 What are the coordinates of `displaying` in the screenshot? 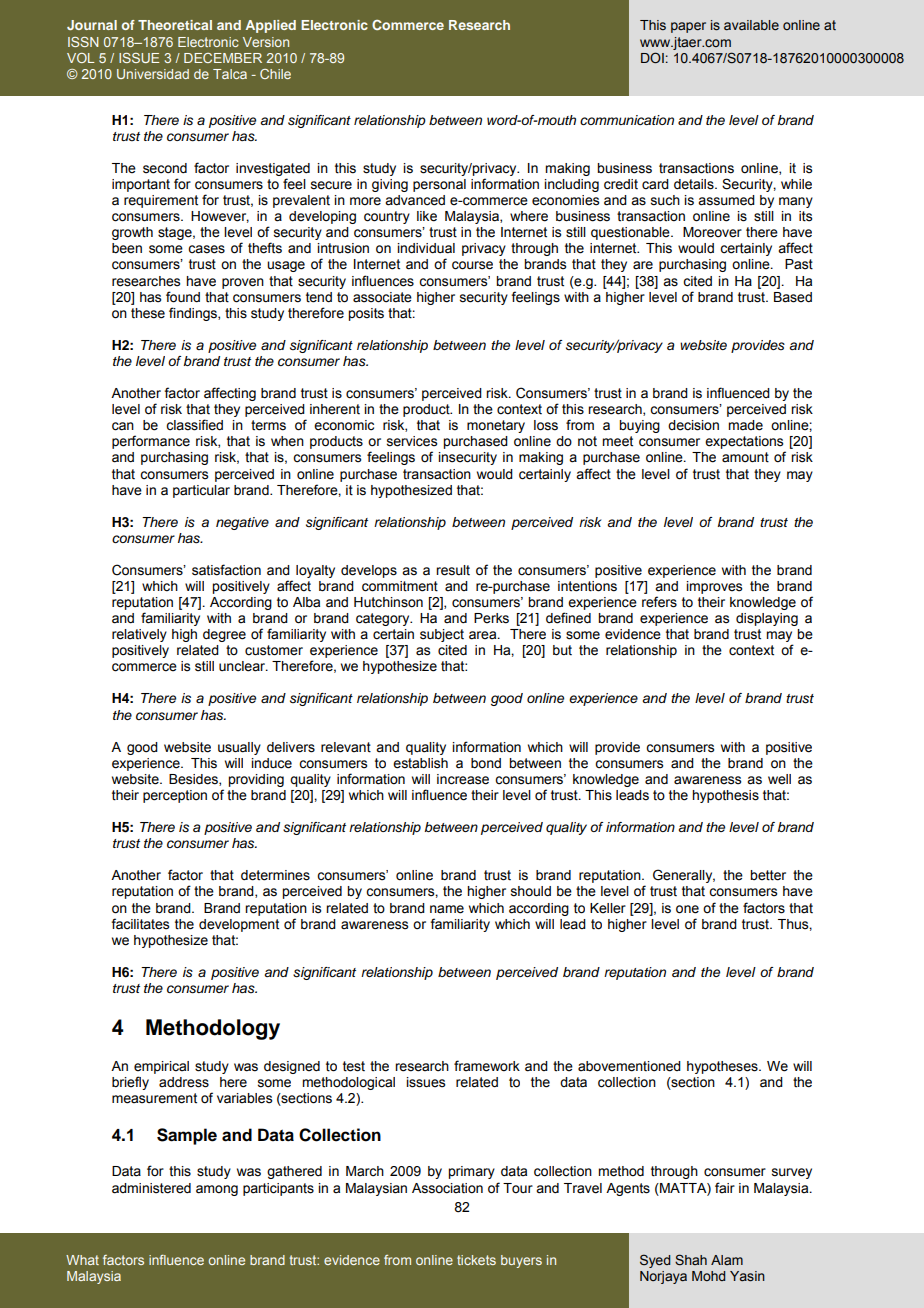 It's located at (767, 619).
